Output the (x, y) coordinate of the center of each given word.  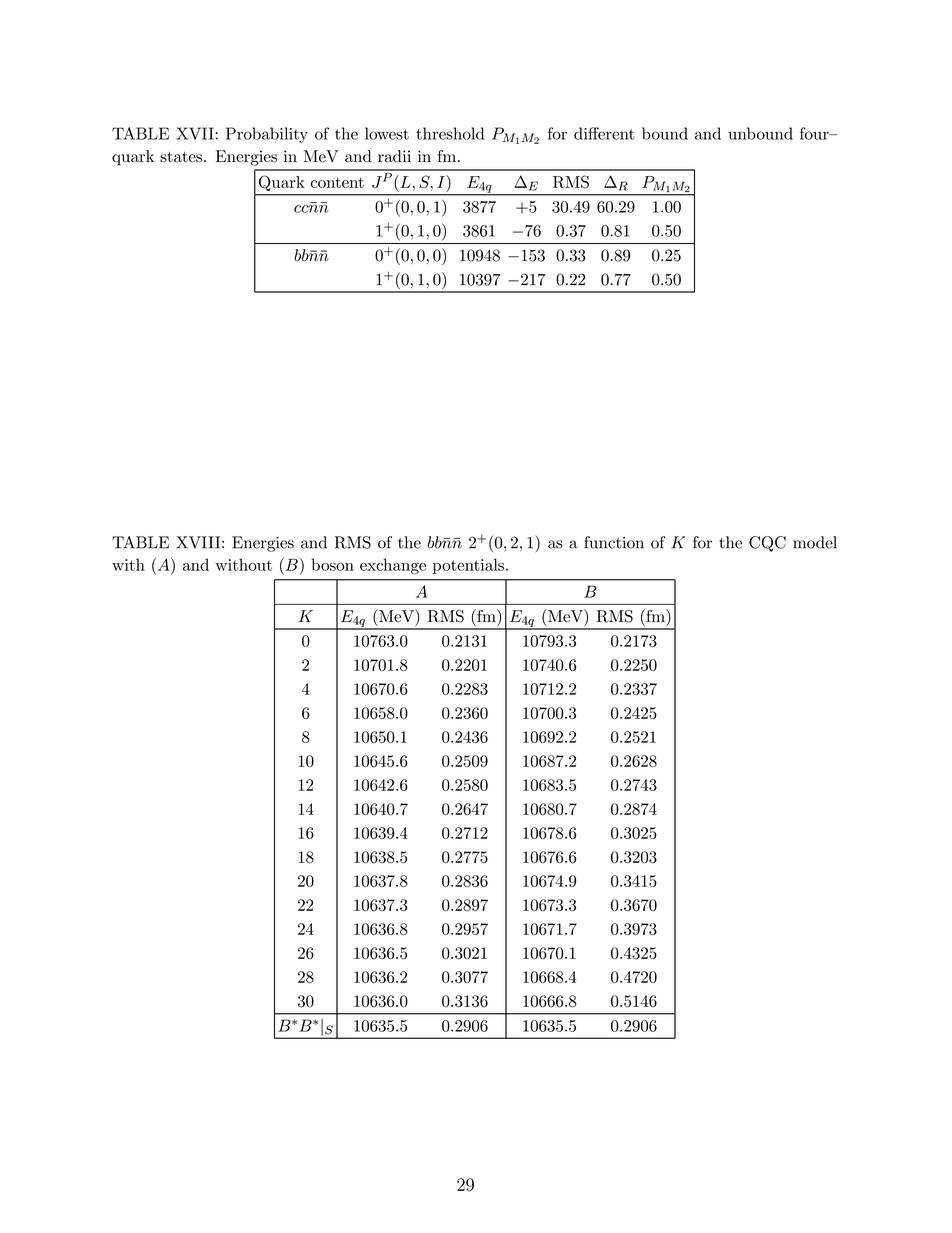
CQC (767, 544)
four (815, 133)
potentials (468, 566)
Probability (267, 135)
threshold (450, 133)
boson (332, 564)
